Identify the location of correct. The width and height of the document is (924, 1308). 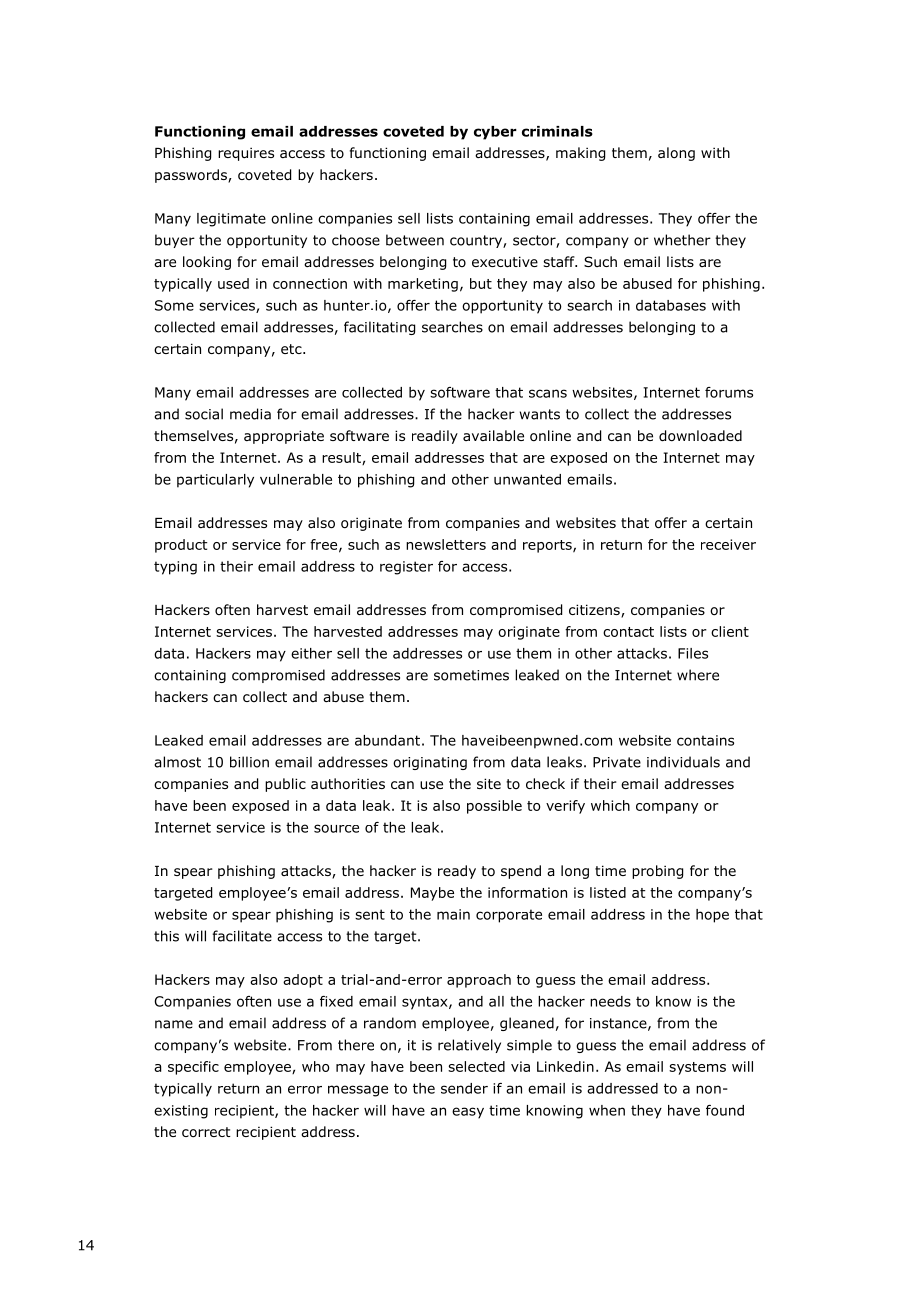
(206, 1132).
